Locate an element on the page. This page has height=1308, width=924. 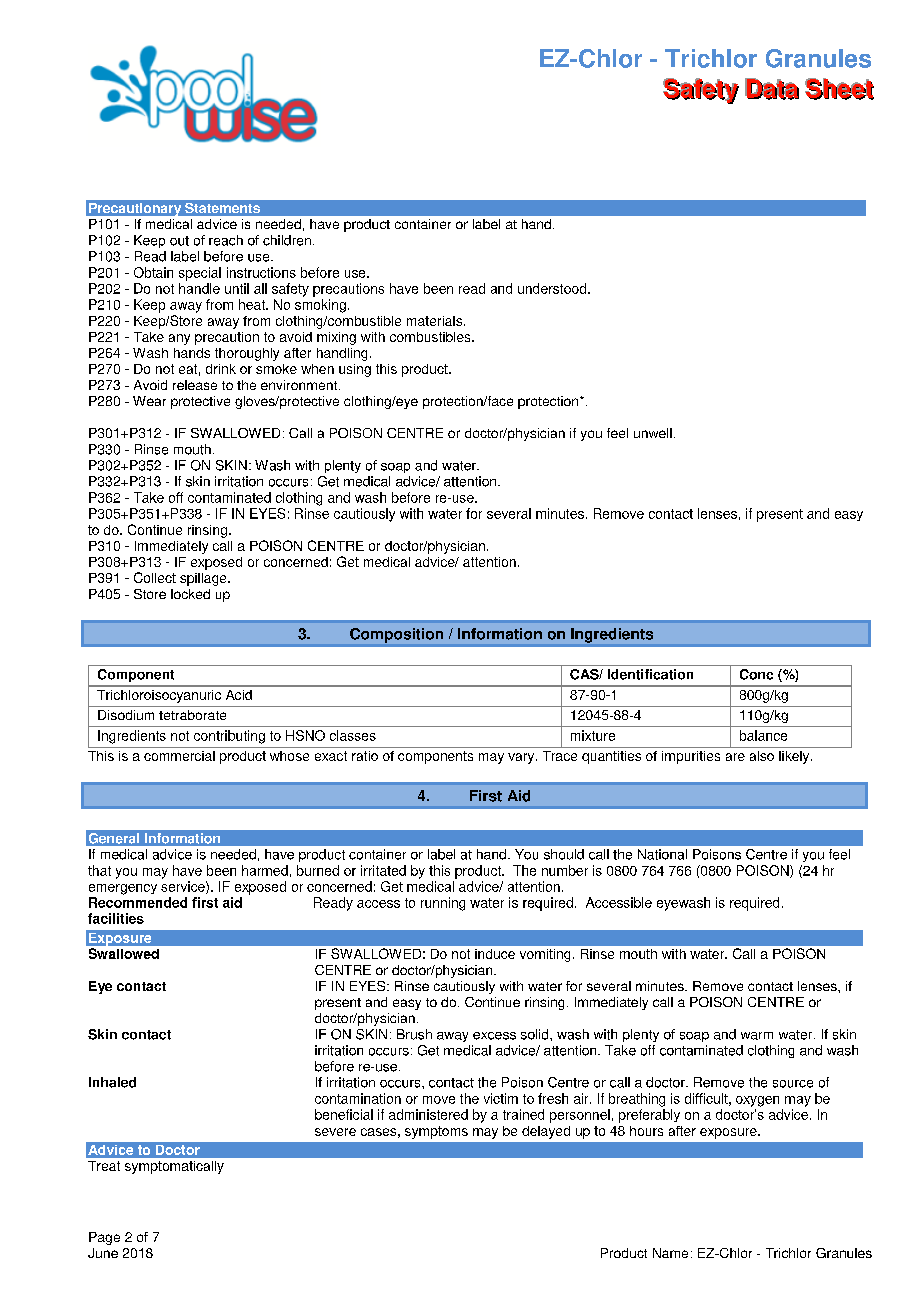
Page is located at coordinates (104, 1238).
